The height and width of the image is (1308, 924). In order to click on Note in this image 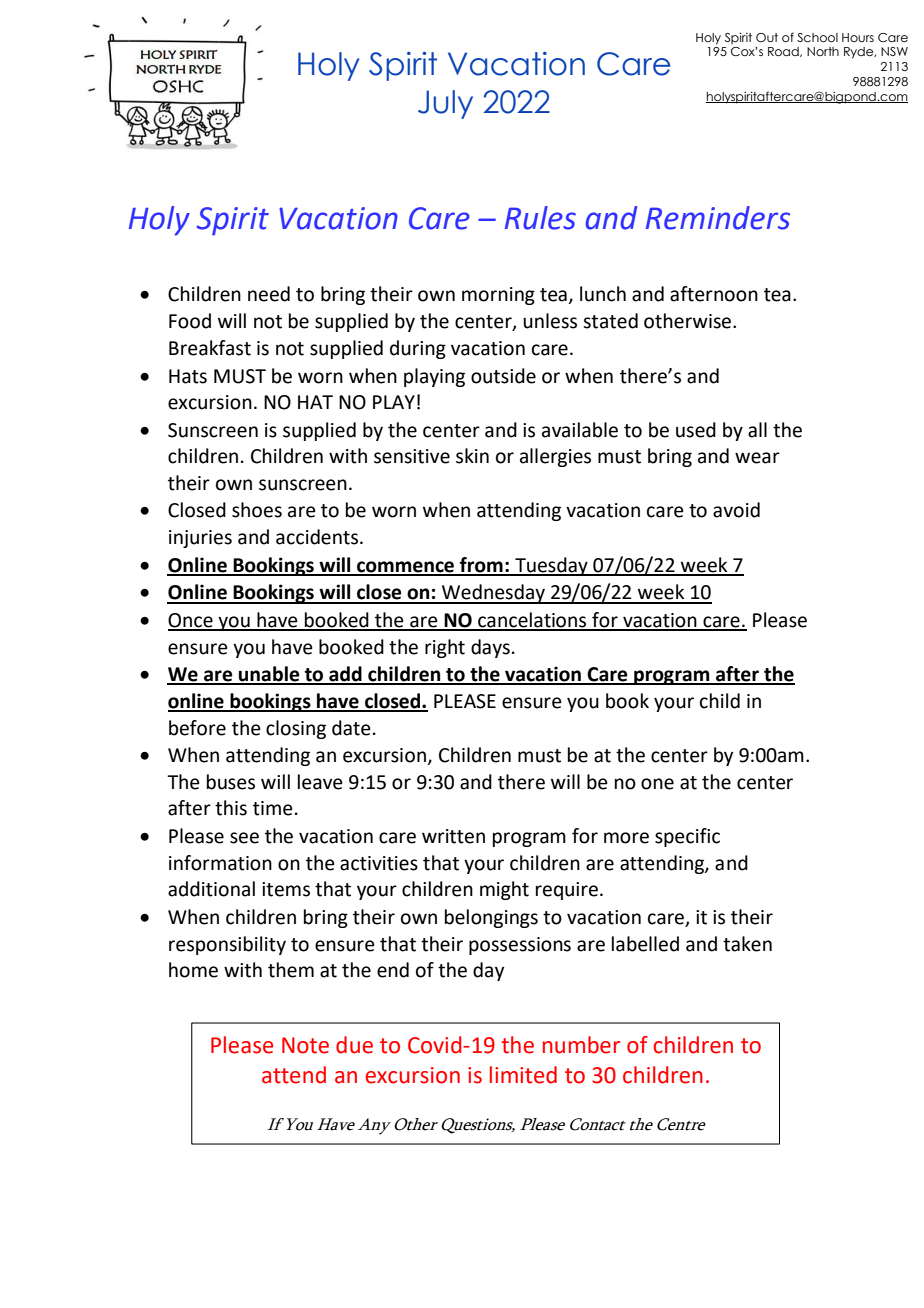, I will do `click(305, 1045)`.
